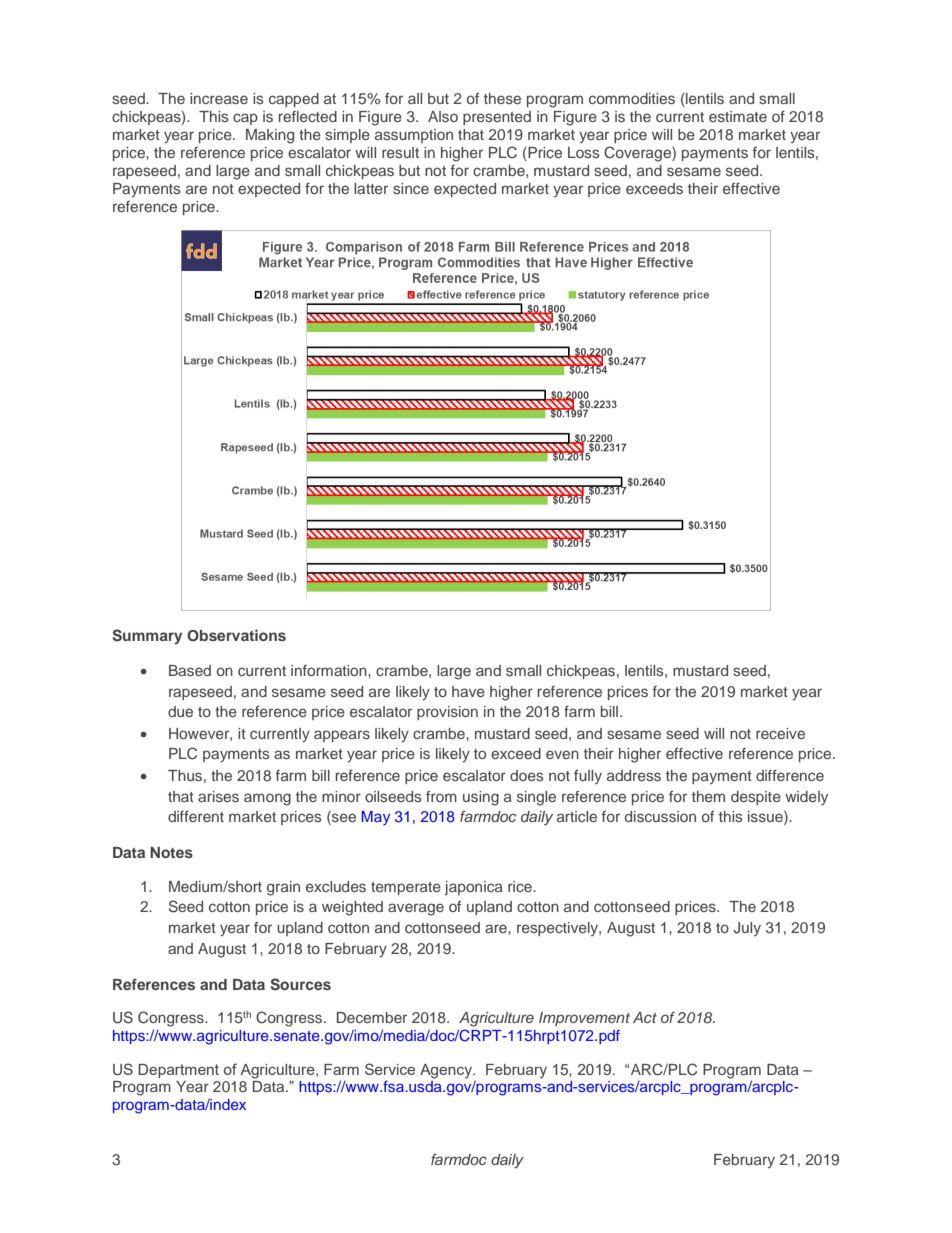 This document has width=952, height=1233. What do you see at coordinates (468, 691) in the document?
I see `have` at bounding box center [468, 691].
